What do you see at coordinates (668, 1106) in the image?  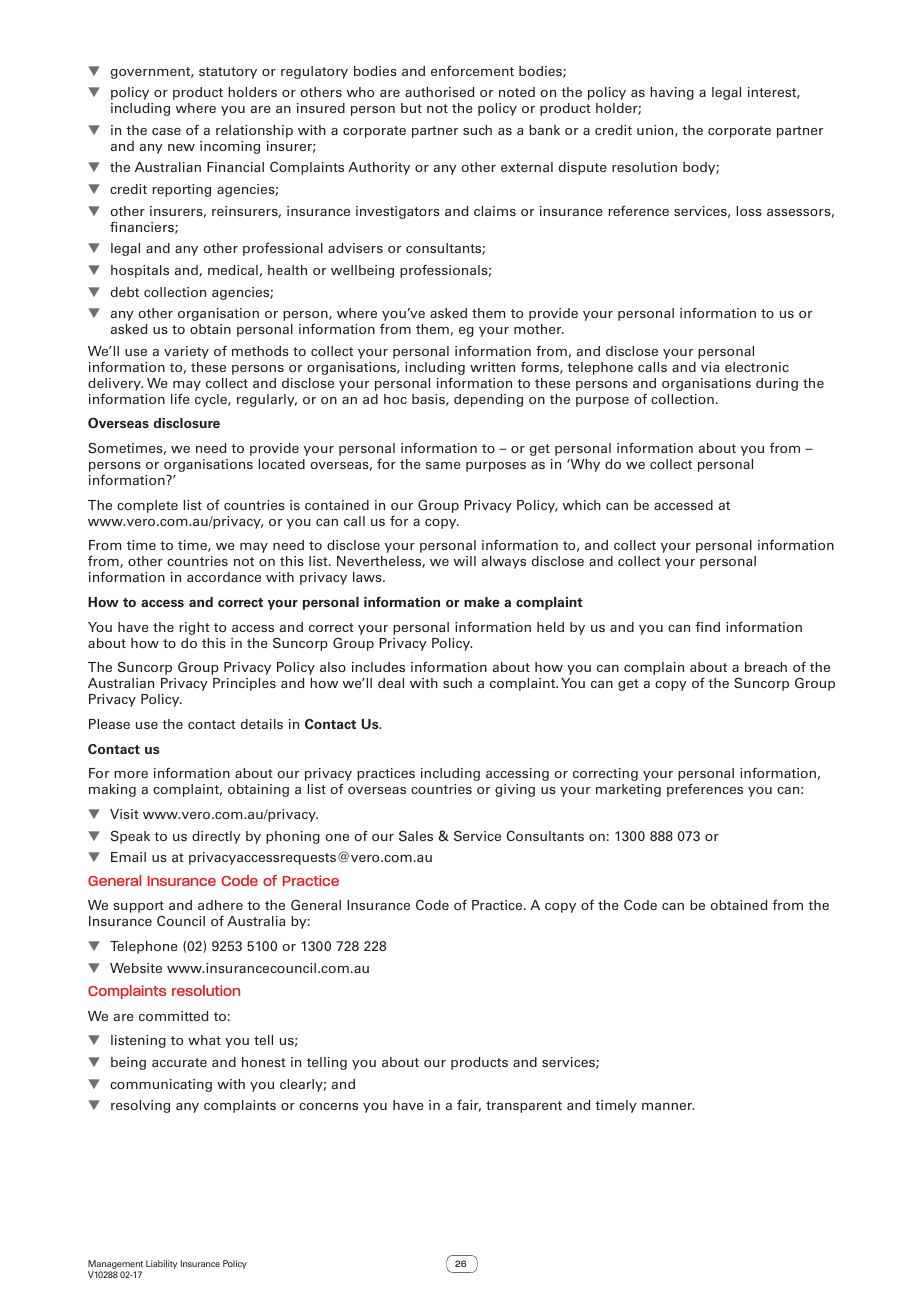 I see `manner` at bounding box center [668, 1106].
